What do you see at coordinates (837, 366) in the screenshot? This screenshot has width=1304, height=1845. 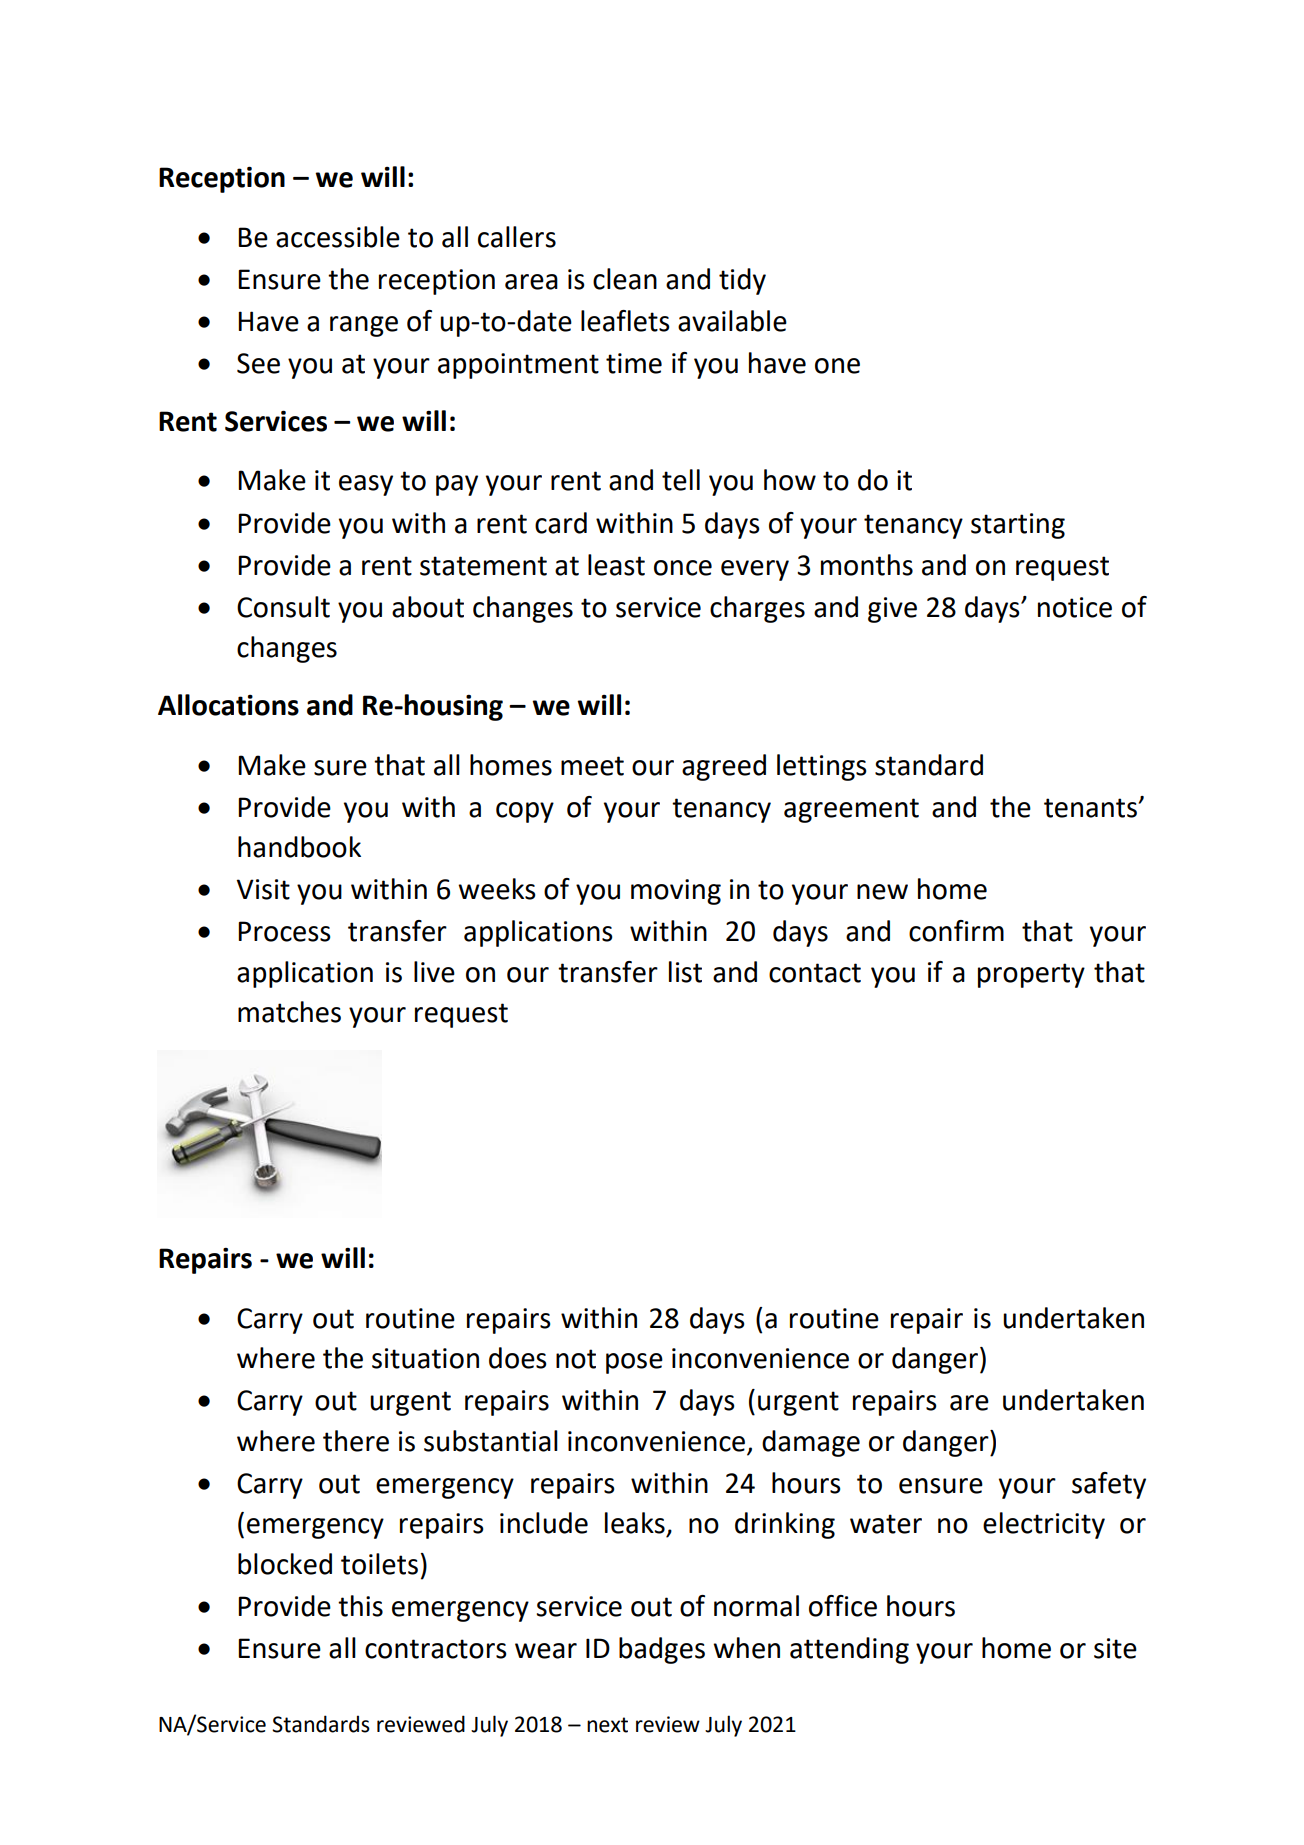 I see `one` at bounding box center [837, 366].
